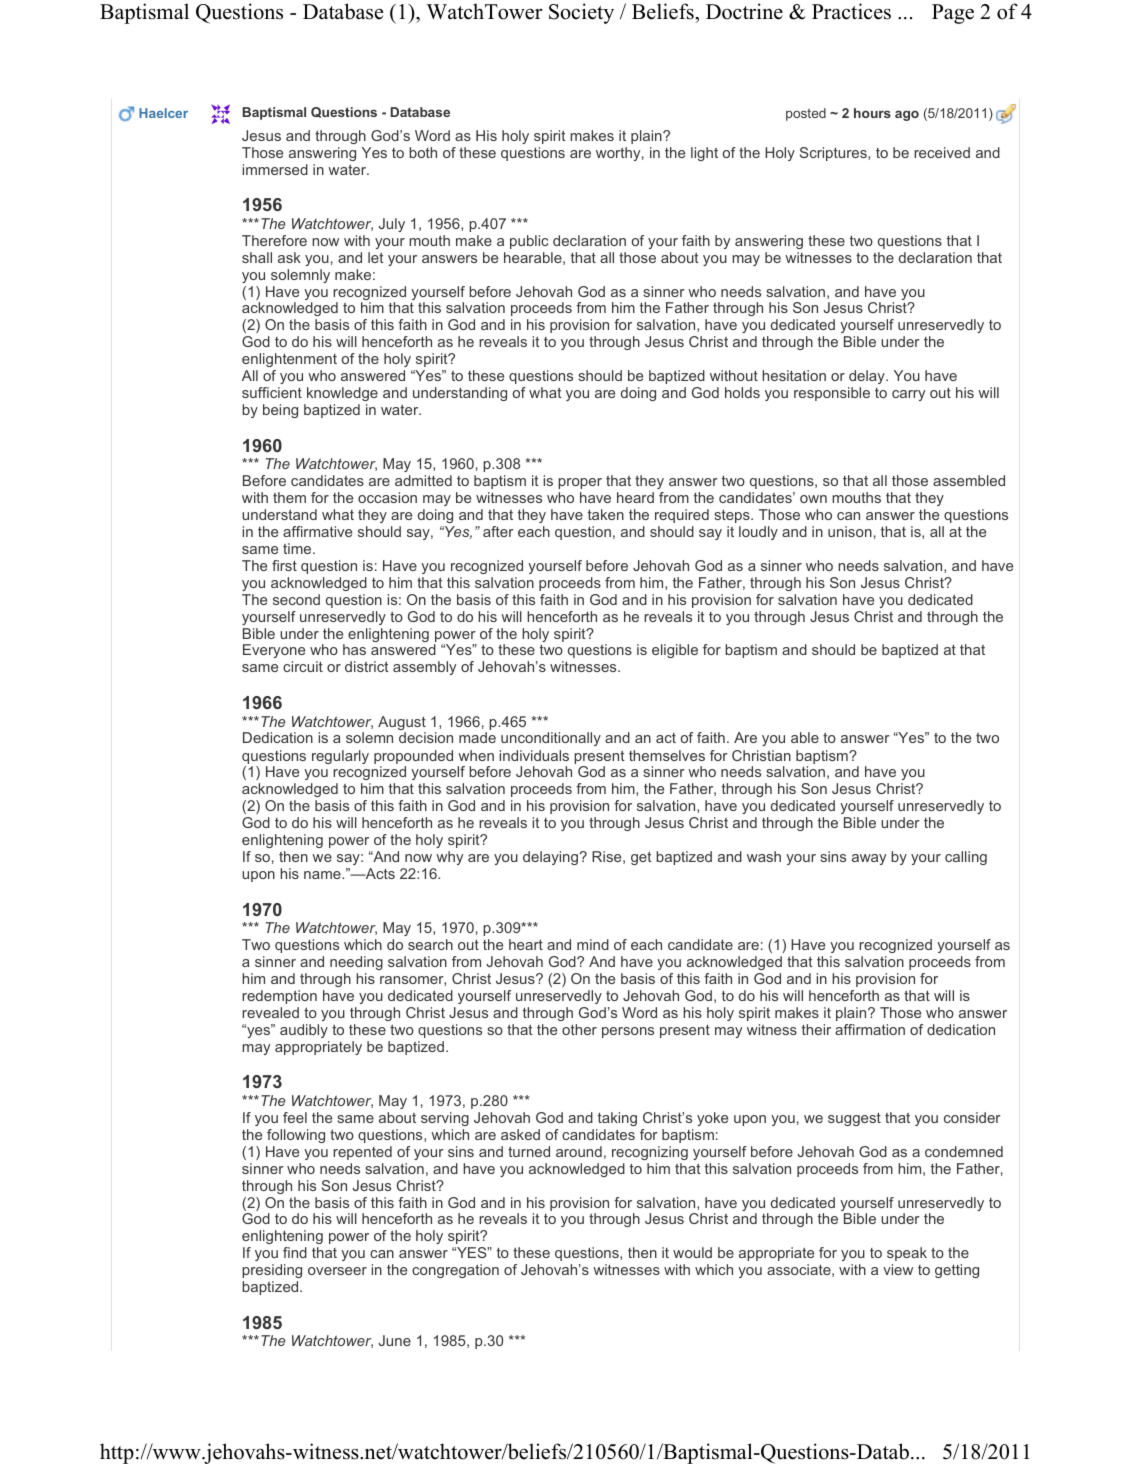 The height and width of the document is (1464, 1132). I want to click on overseer, so click(337, 1271).
